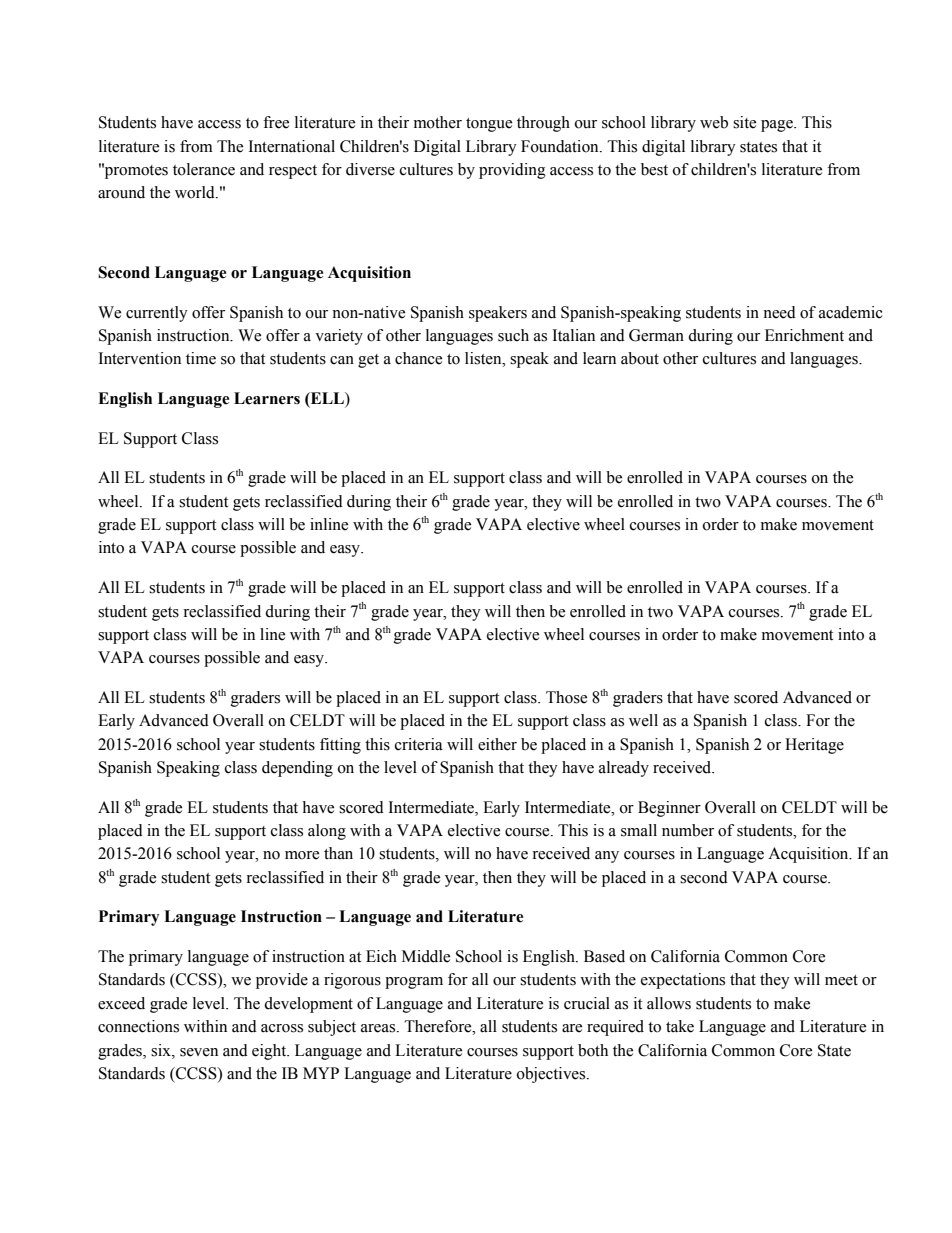 The width and height of the image is (952, 1233). I want to click on depending, so click(297, 769).
